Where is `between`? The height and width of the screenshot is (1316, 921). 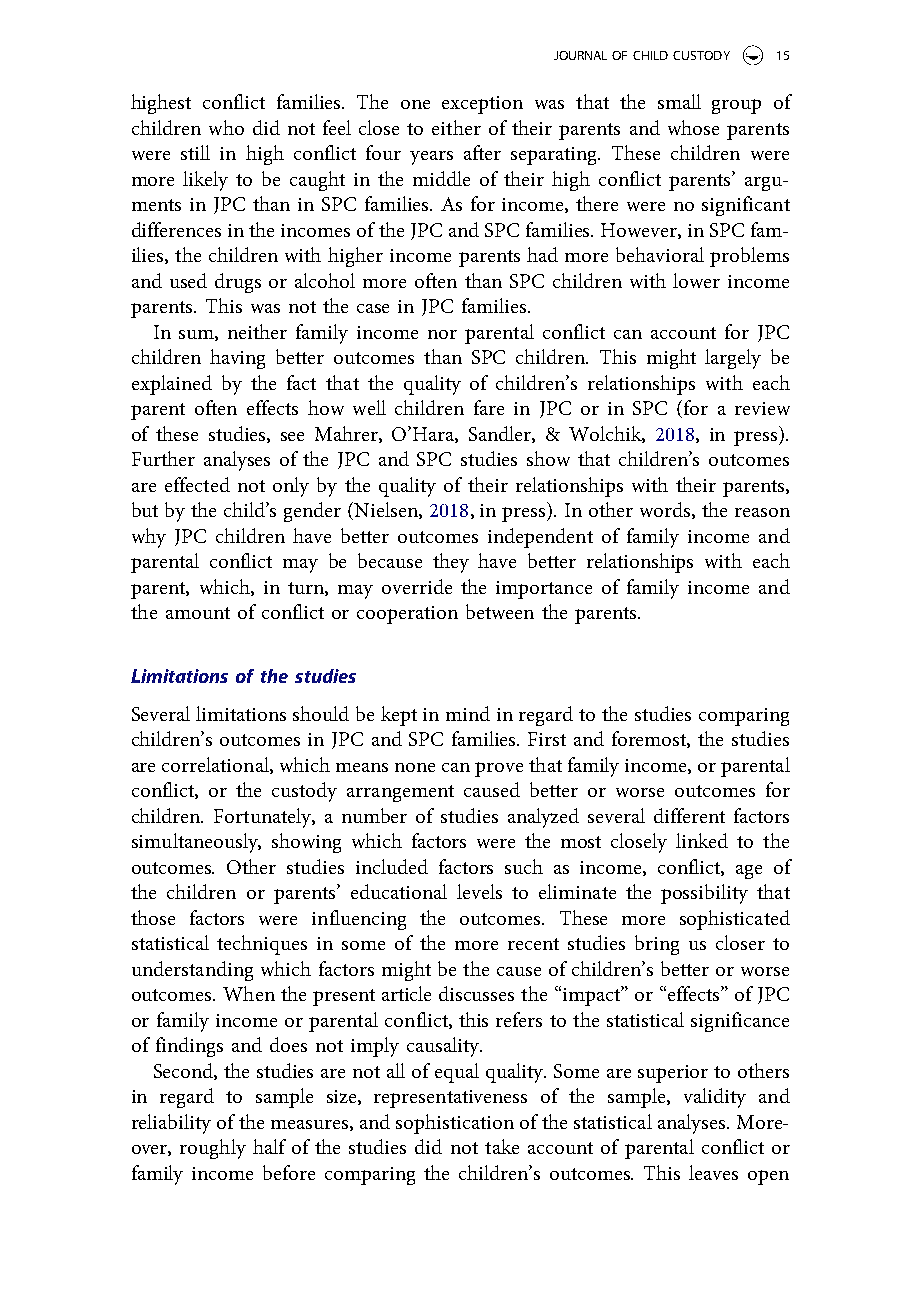
between is located at coordinates (500, 611).
